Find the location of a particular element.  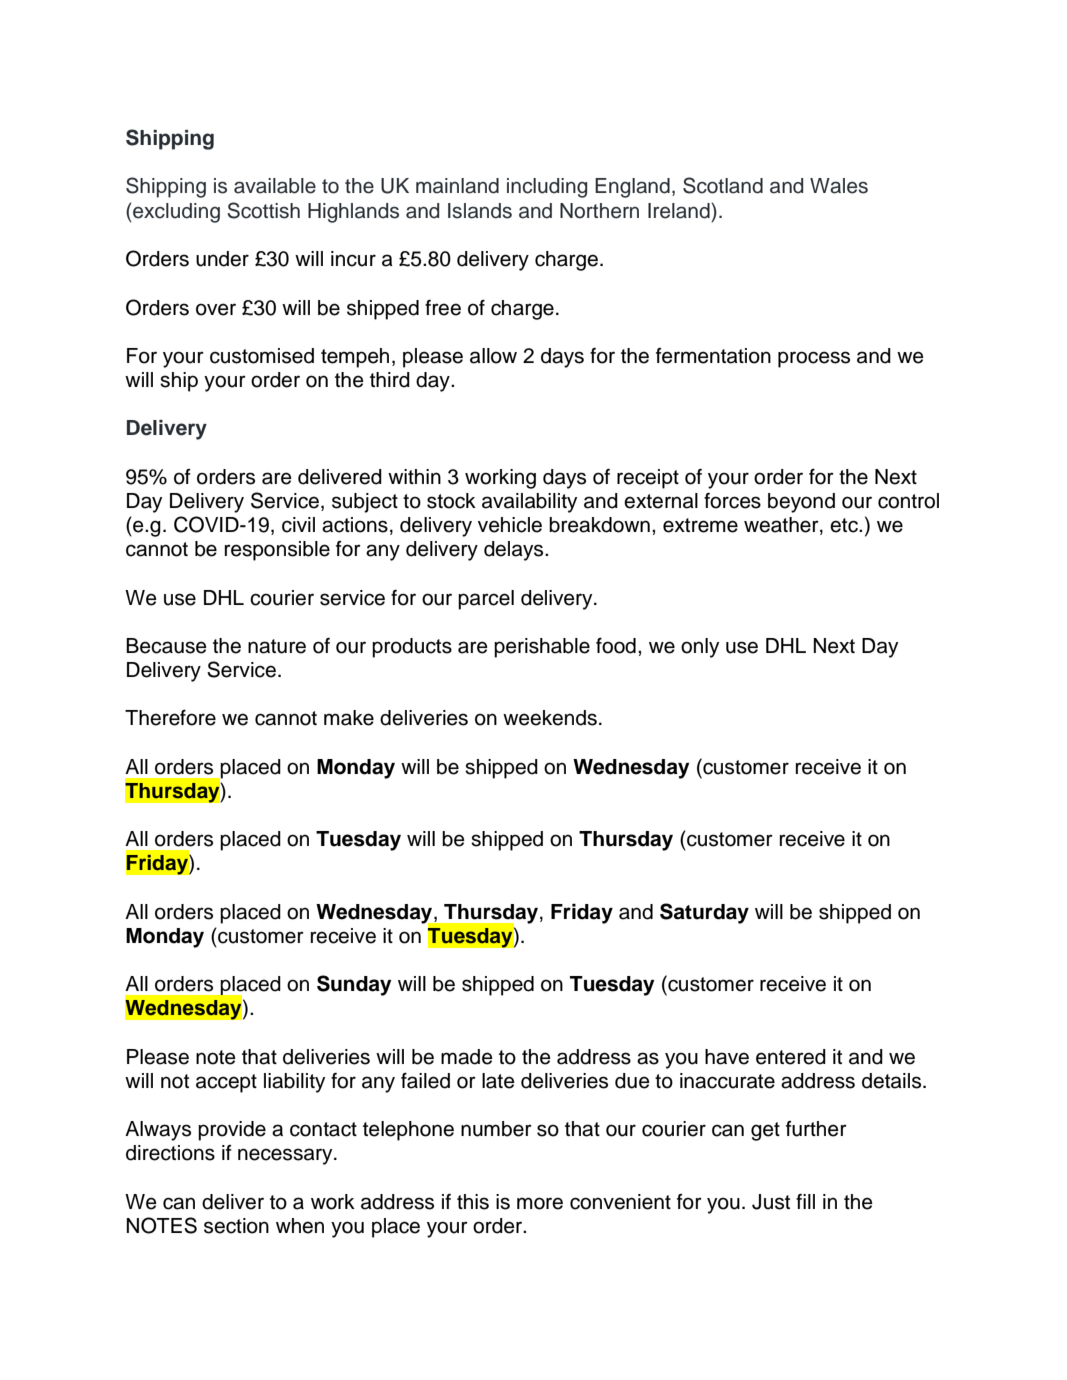

Sunday is located at coordinates (354, 985).
